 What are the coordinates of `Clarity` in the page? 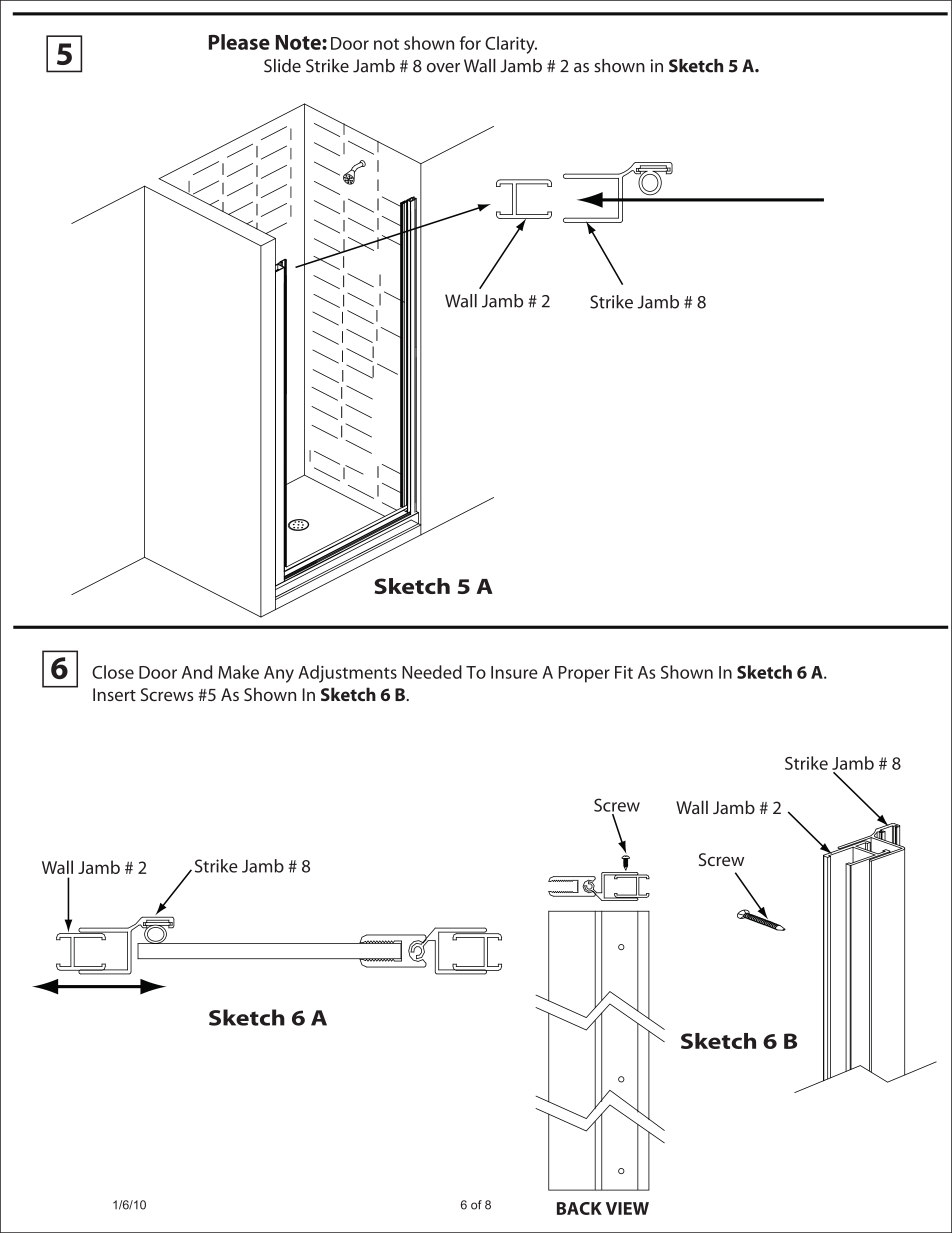 It's located at (511, 45).
